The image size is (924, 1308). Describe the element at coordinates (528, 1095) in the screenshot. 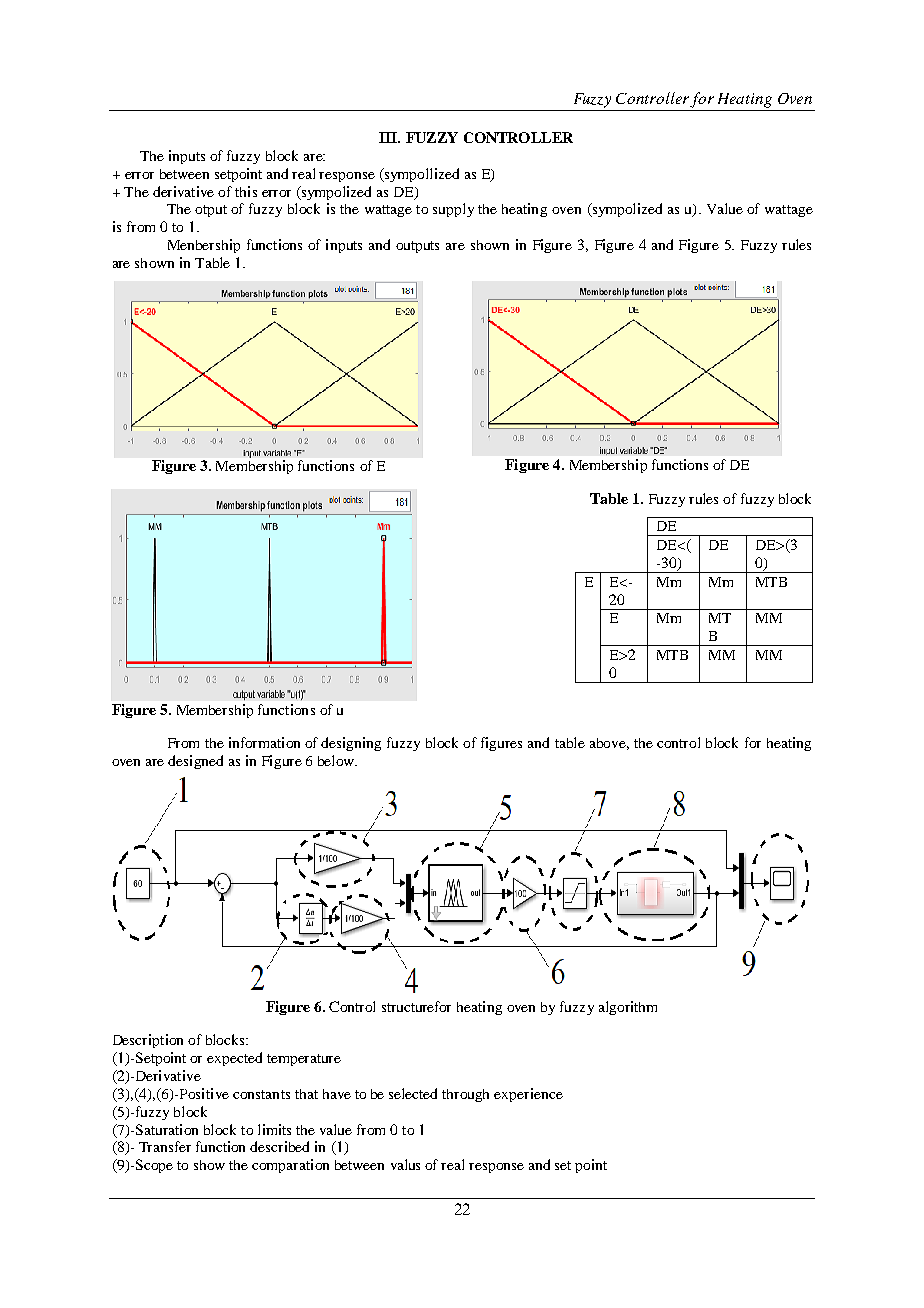

I see `experience` at that location.
